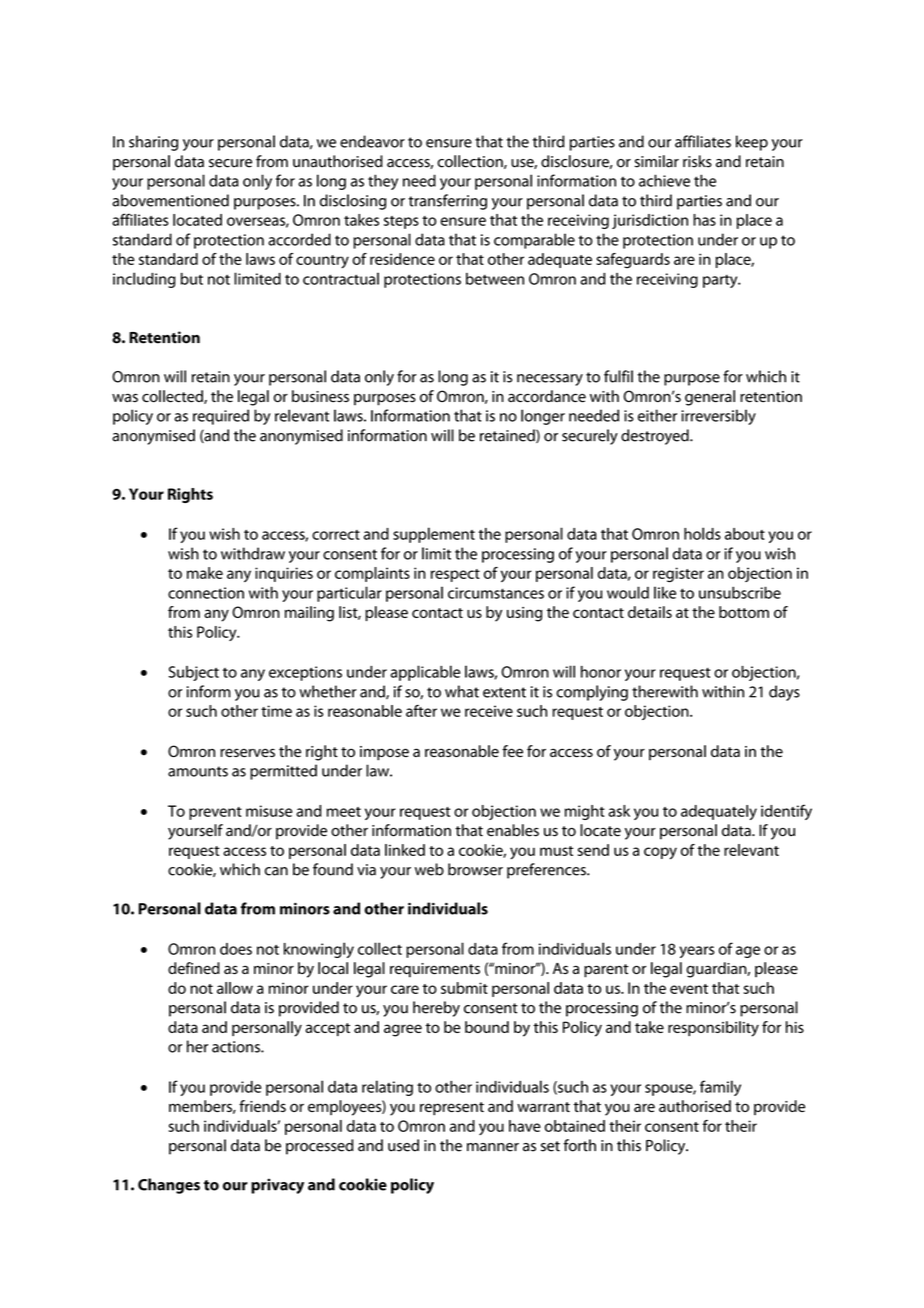 The image size is (924, 1308). I want to click on transferring, so click(447, 202).
